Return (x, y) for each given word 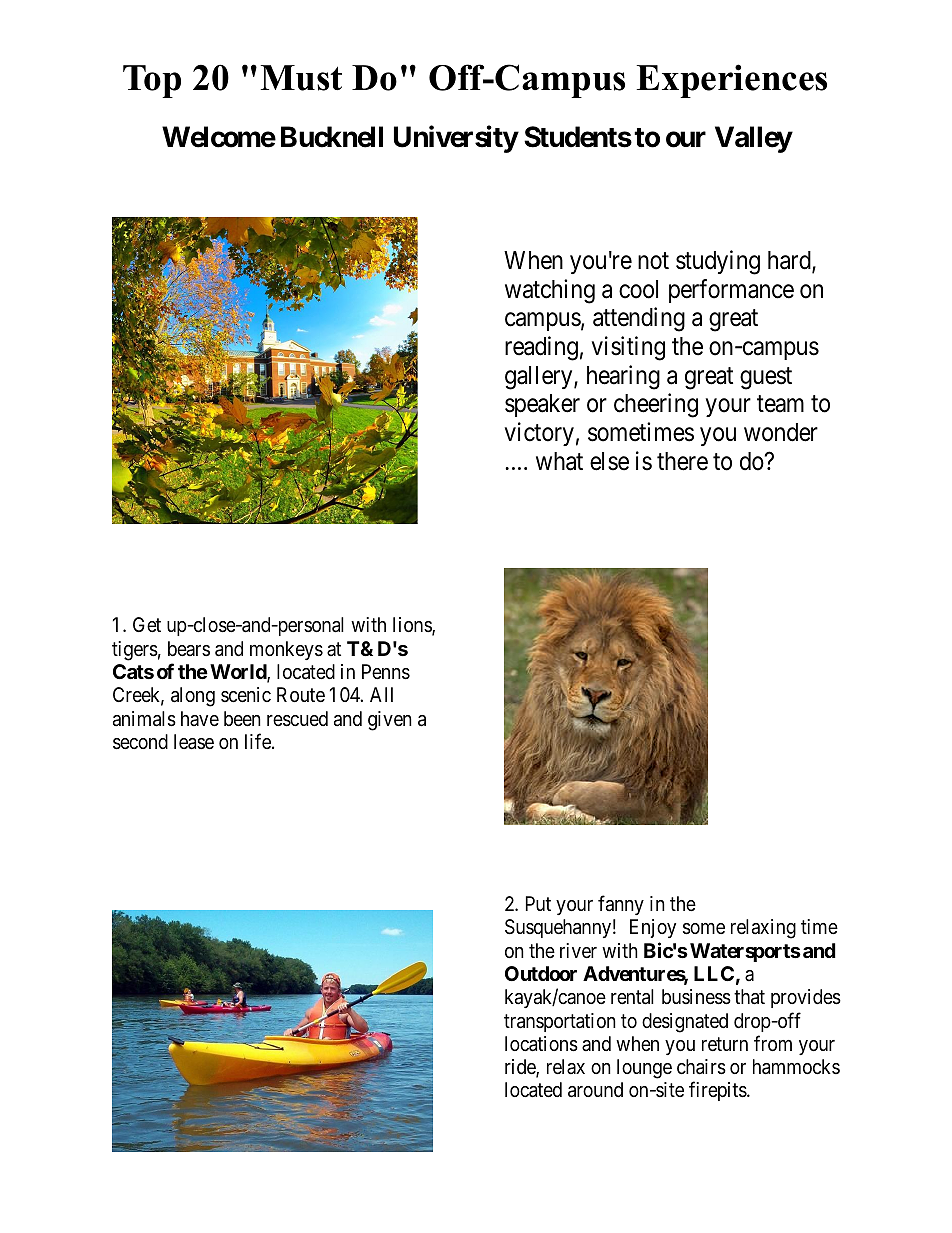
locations (541, 1044)
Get (147, 624)
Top (152, 81)
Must (301, 78)
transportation (560, 1022)
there (682, 461)
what (559, 461)
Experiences (732, 81)
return (725, 1044)
